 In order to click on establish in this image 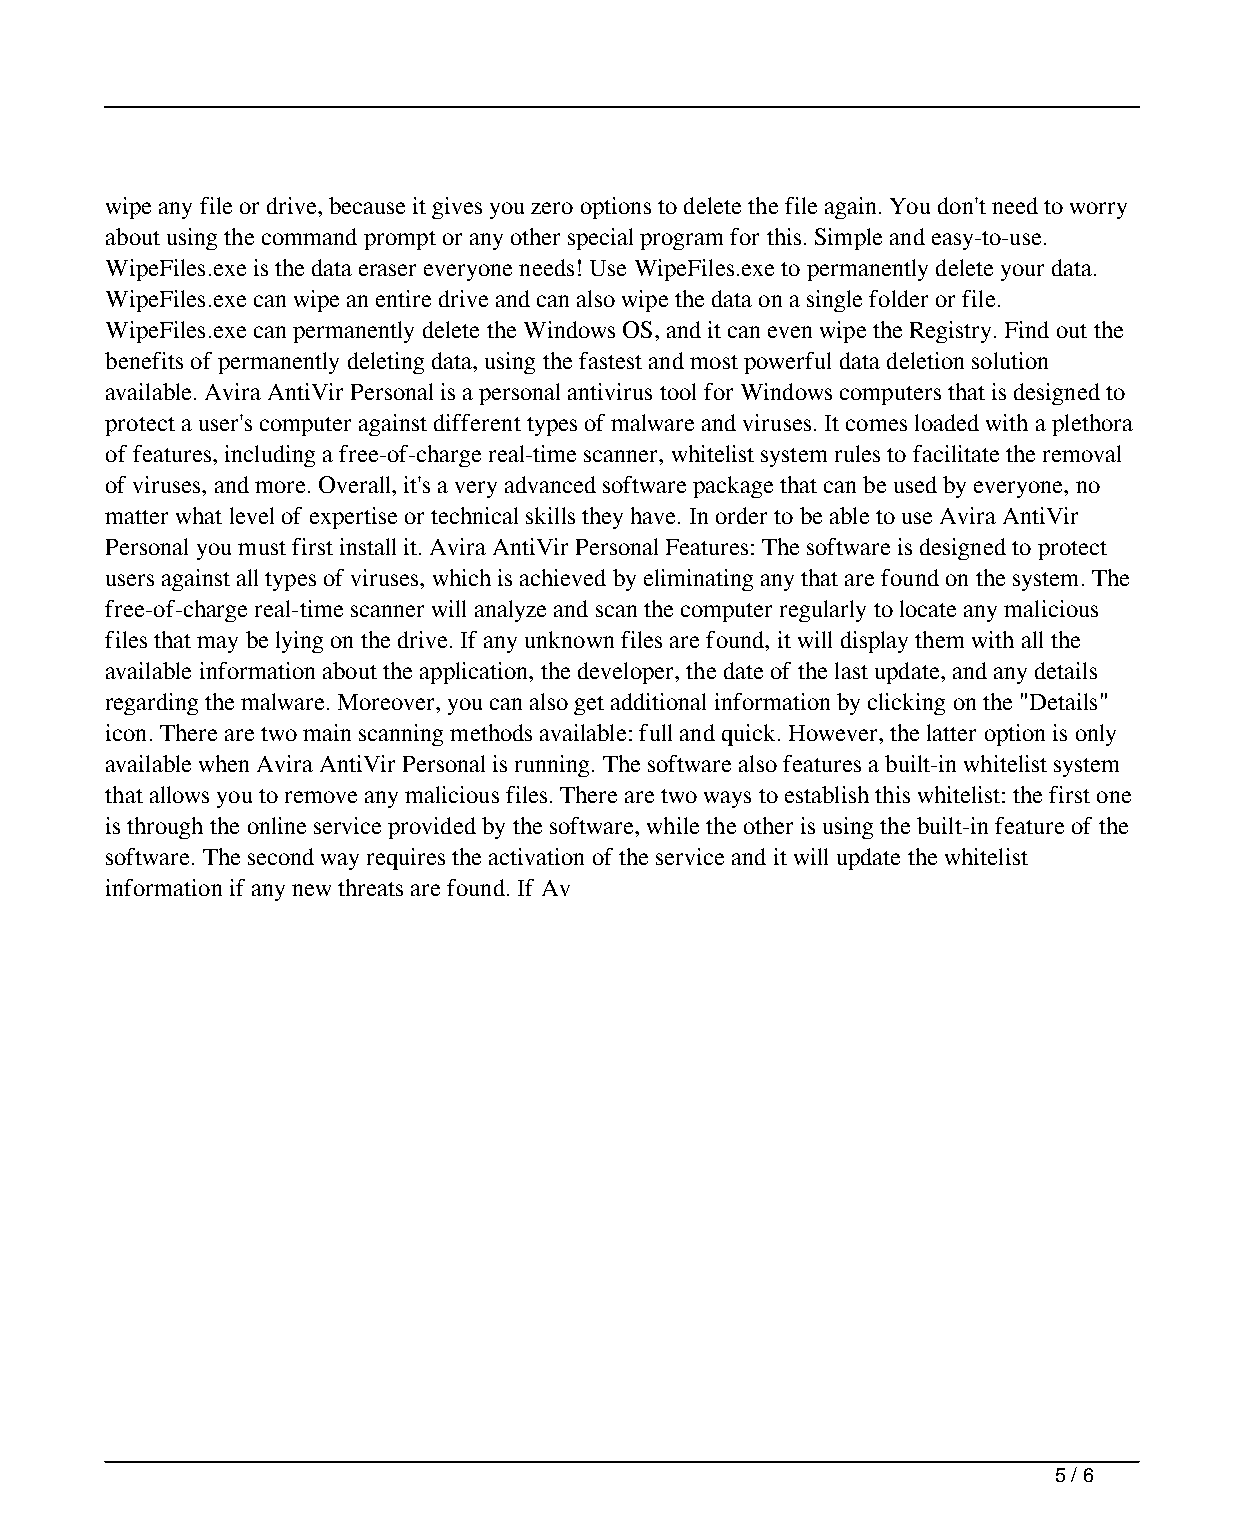, I will do `click(827, 794)`.
